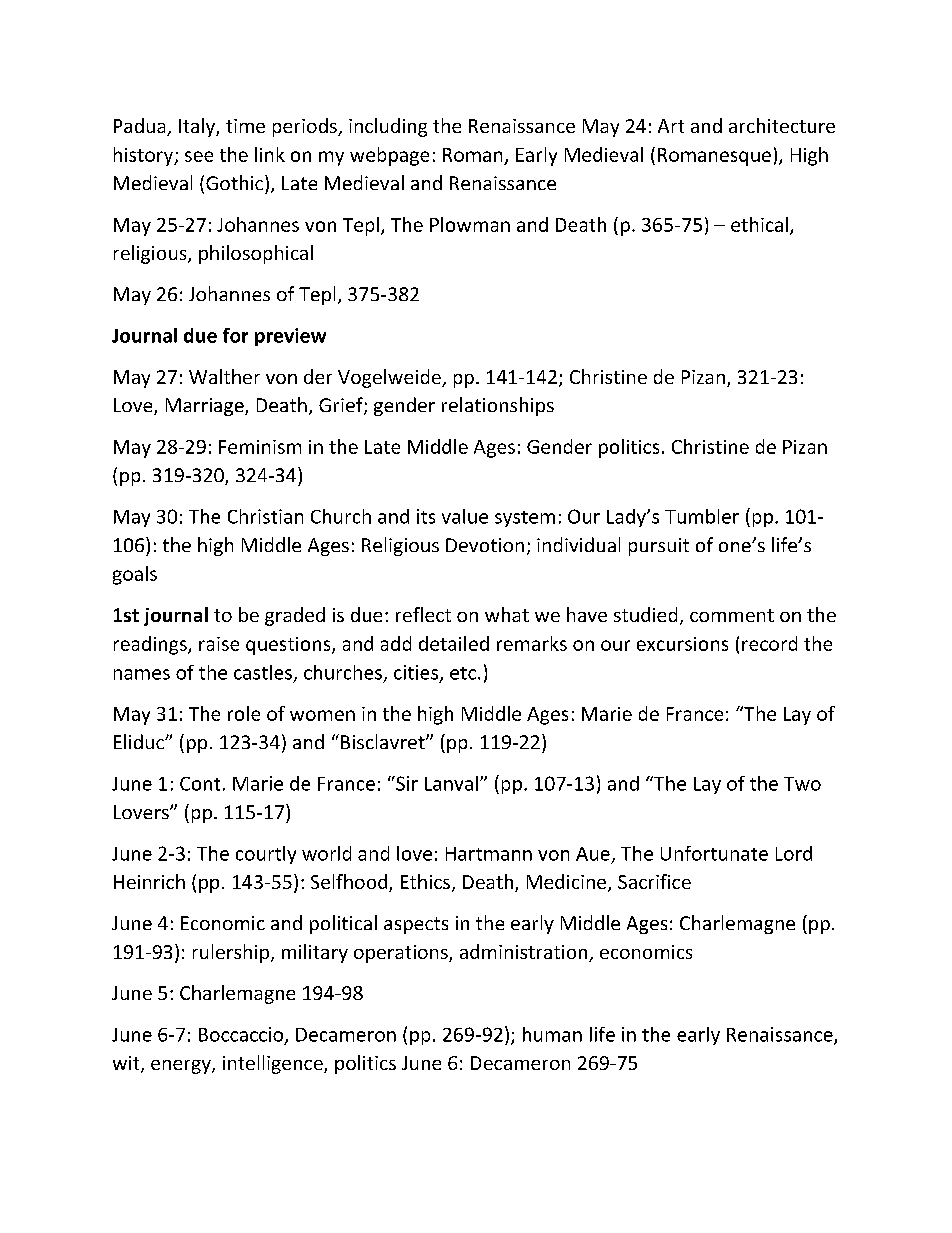 This screenshot has width=952, height=1233. What do you see at coordinates (260, 447) in the screenshot?
I see `Feminism` at bounding box center [260, 447].
